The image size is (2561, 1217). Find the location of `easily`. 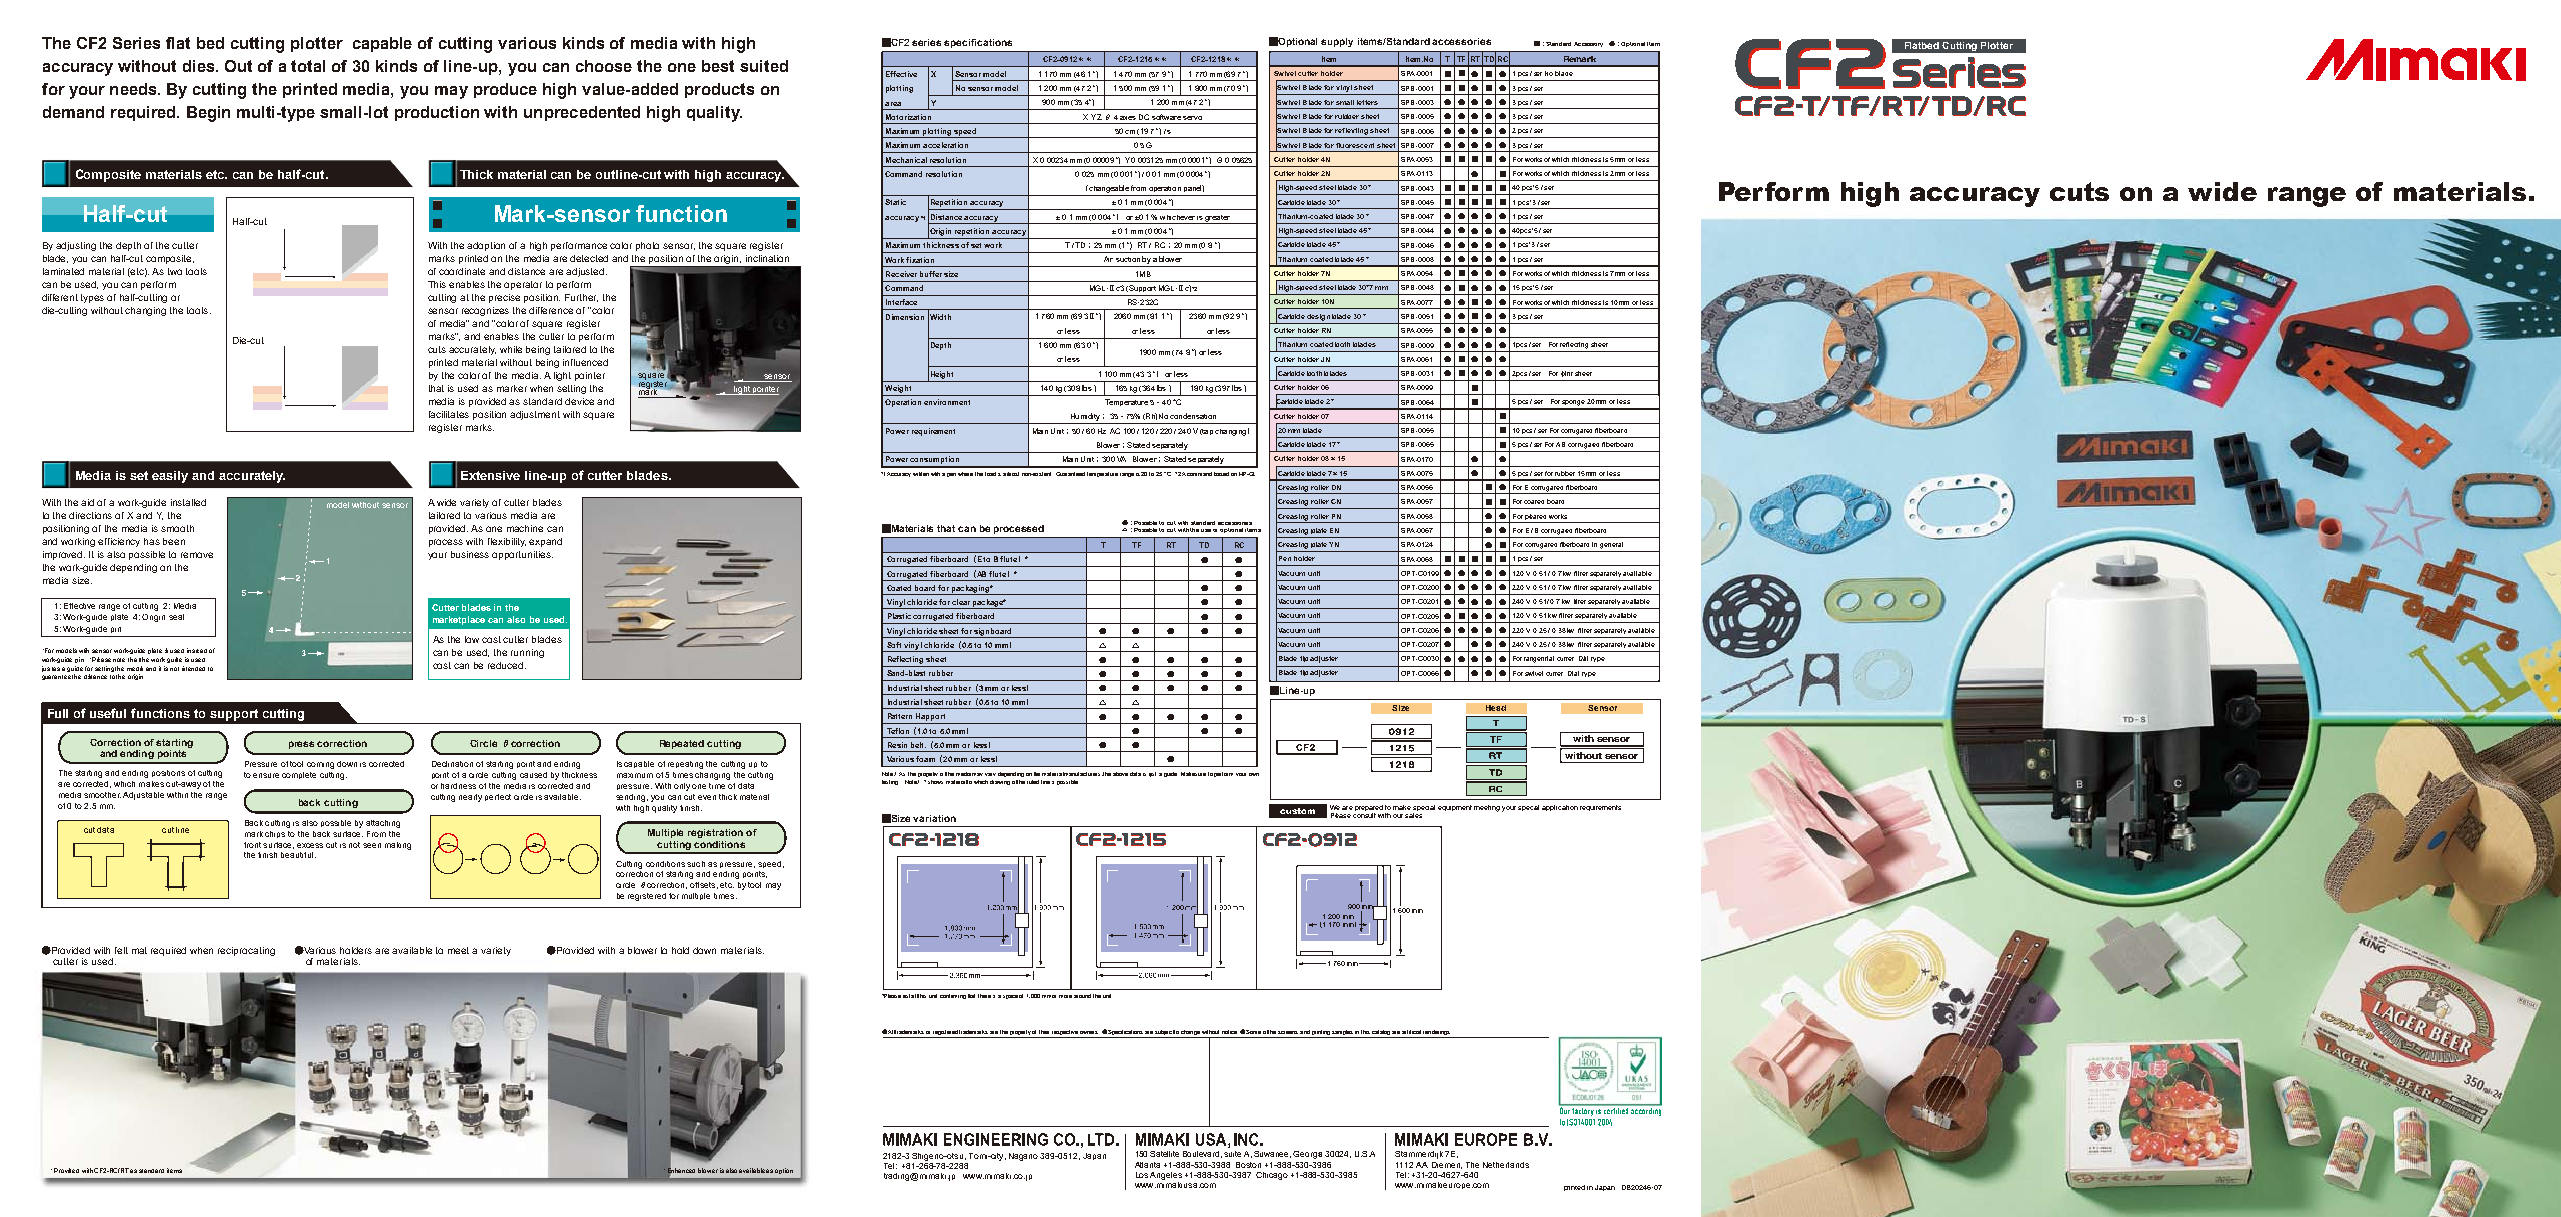

easily is located at coordinates (170, 477).
